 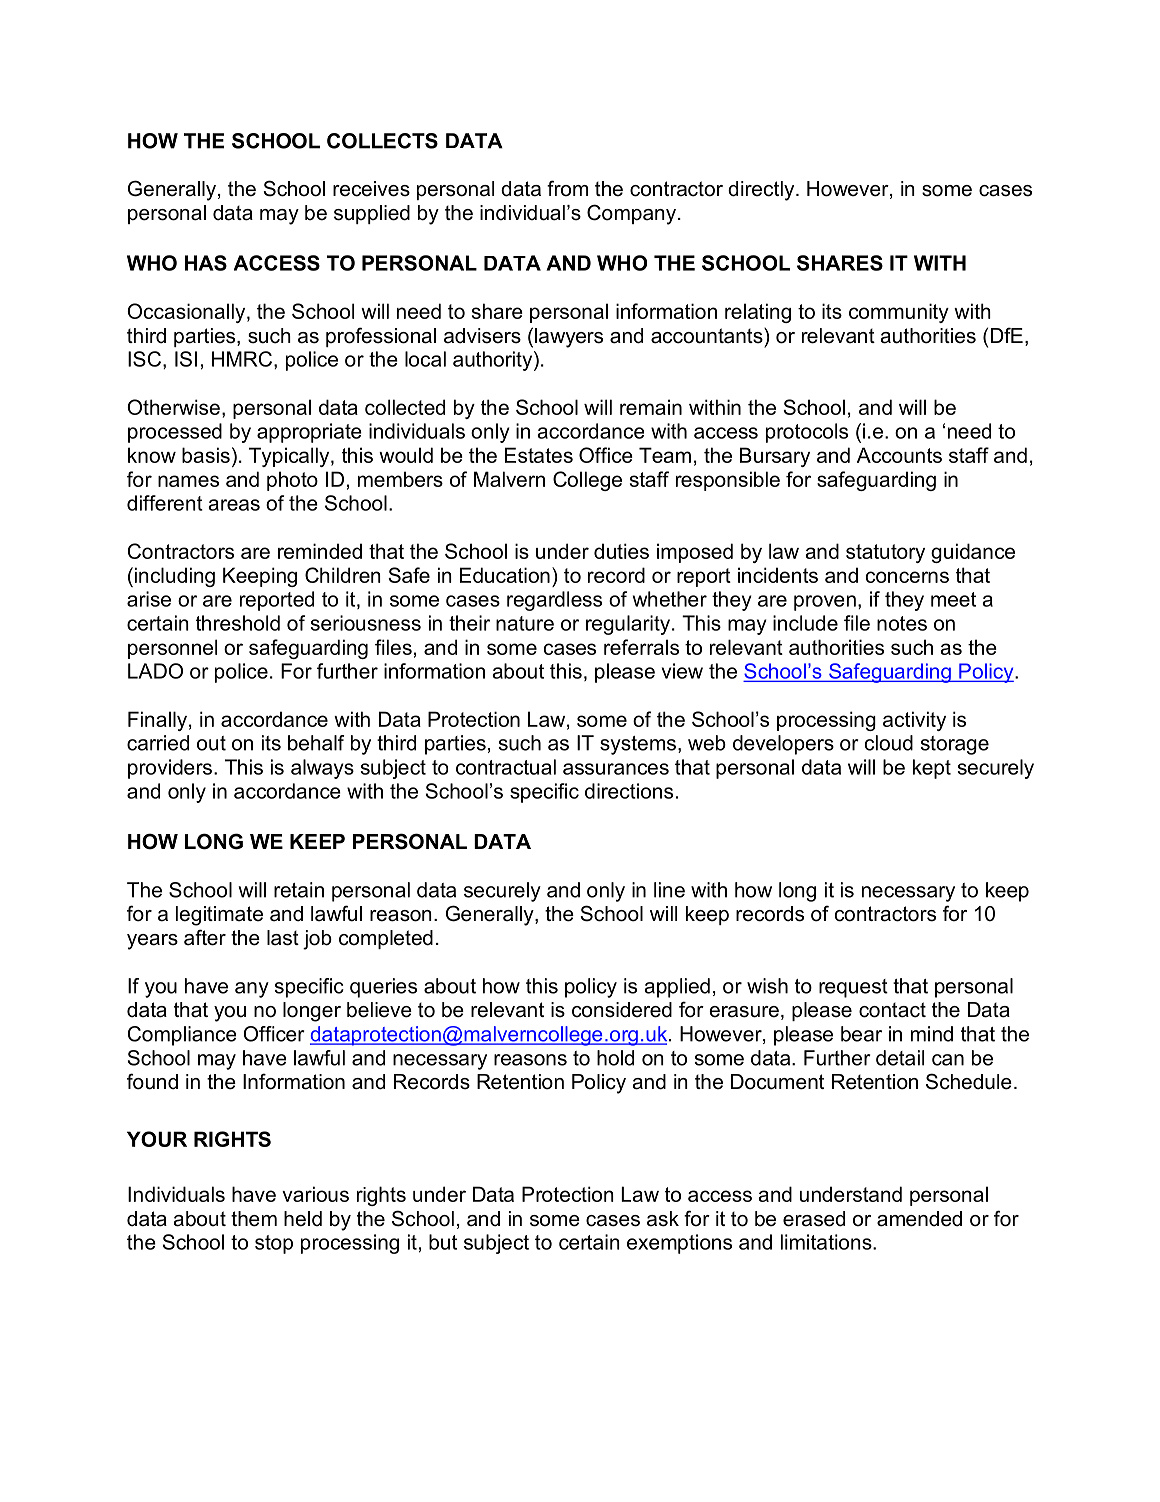 I want to click on last, so click(x=283, y=938).
